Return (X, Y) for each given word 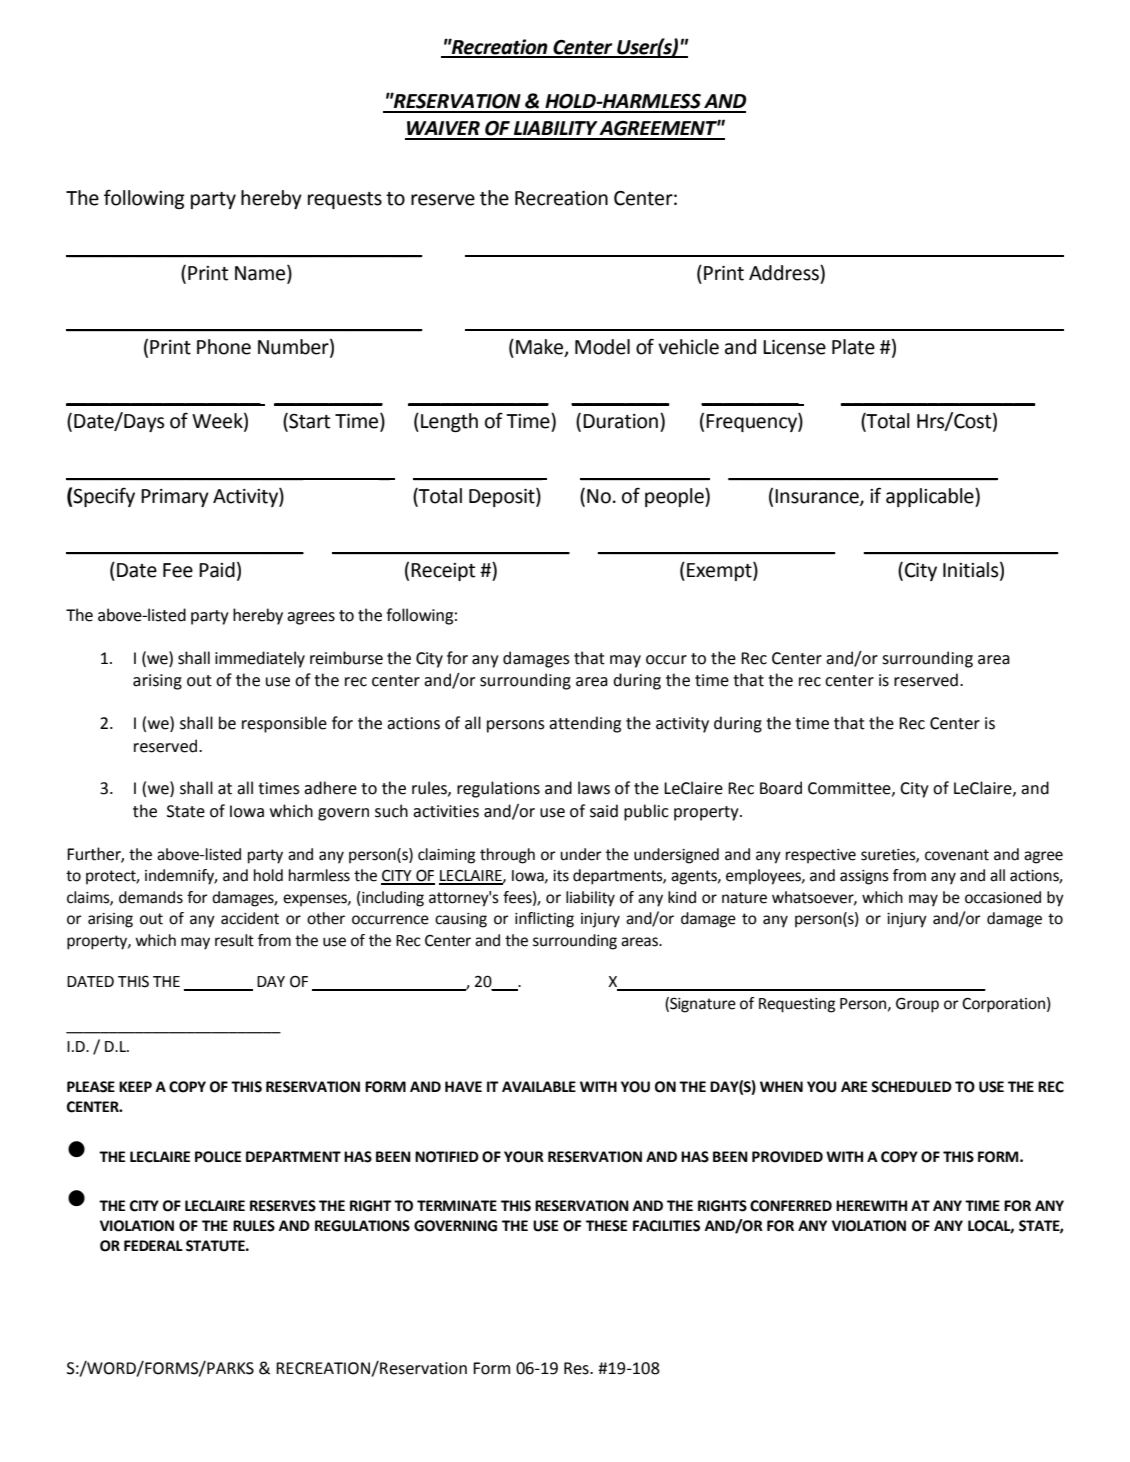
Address (785, 273)
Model (602, 347)
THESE (606, 1226)
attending (585, 724)
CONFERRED (791, 1206)
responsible (284, 724)
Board (781, 788)
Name (261, 273)
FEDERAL (153, 1245)
